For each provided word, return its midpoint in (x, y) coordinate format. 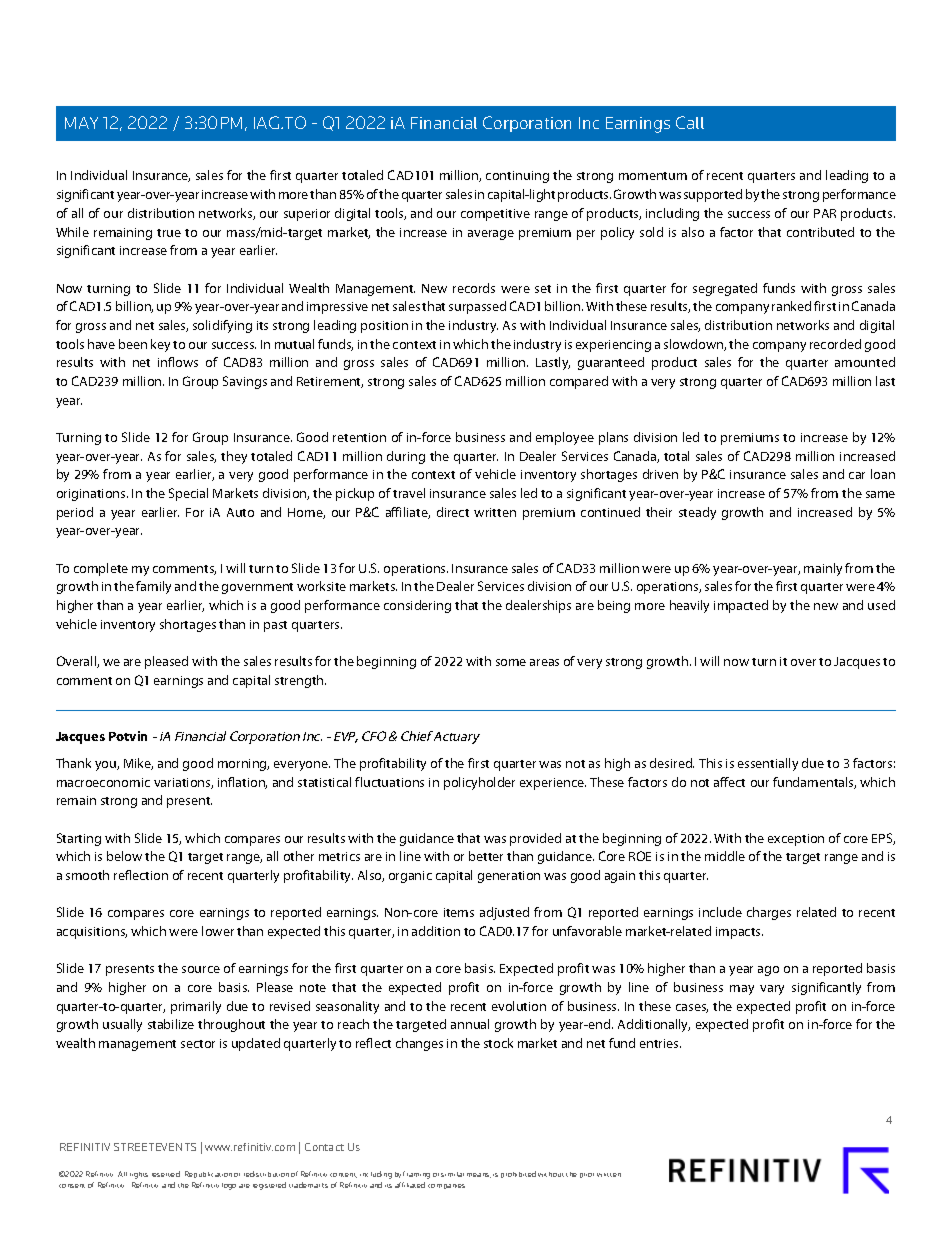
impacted (741, 606)
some (511, 662)
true (169, 233)
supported (713, 195)
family (153, 587)
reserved (166, 1174)
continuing (517, 177)
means (479, 1175)
